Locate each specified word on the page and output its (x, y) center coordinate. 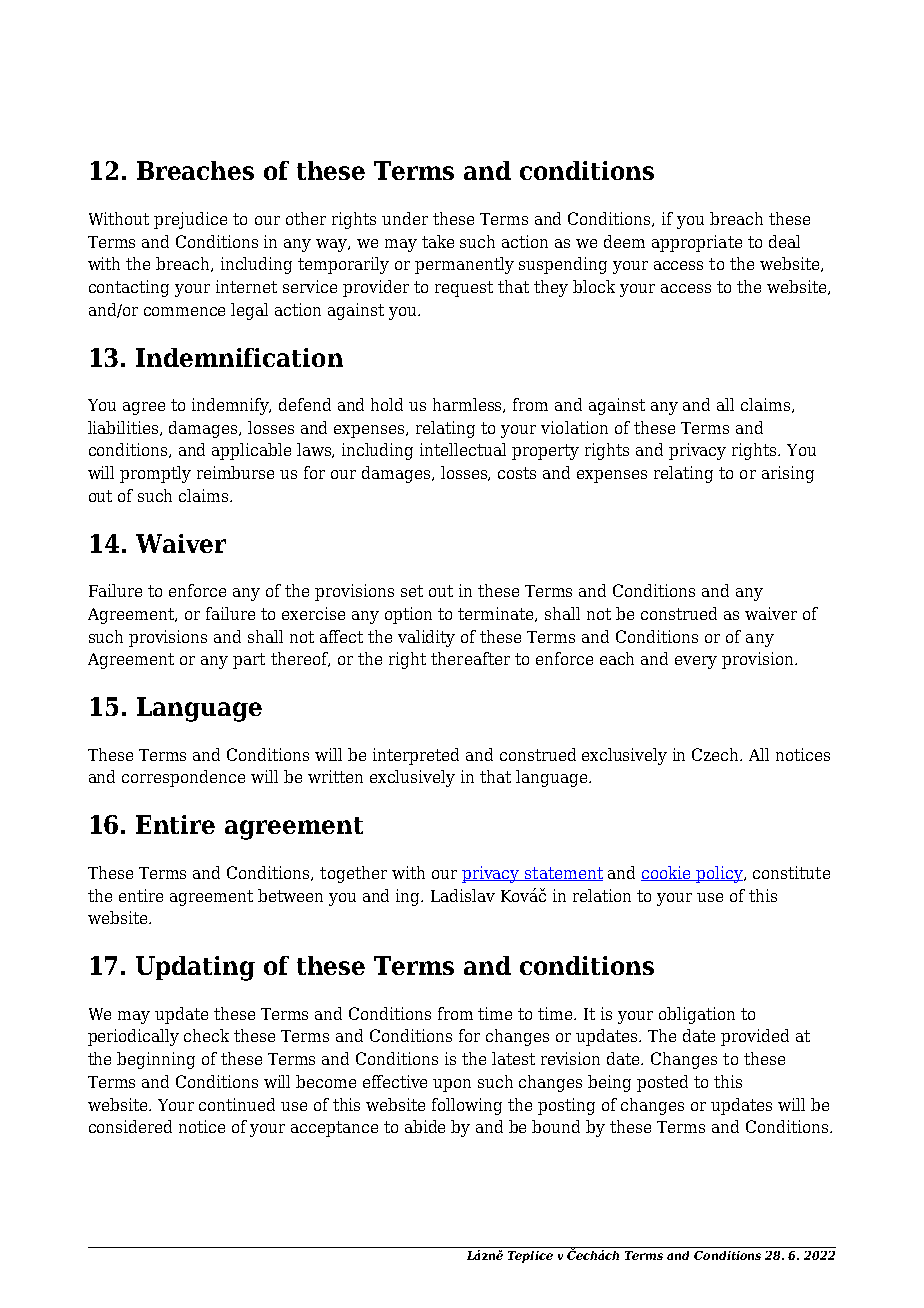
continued (237, 1104)
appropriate (697, 243)
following (467, 1106)
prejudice (190, 220)
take (438, 241)
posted (662, 1083)
